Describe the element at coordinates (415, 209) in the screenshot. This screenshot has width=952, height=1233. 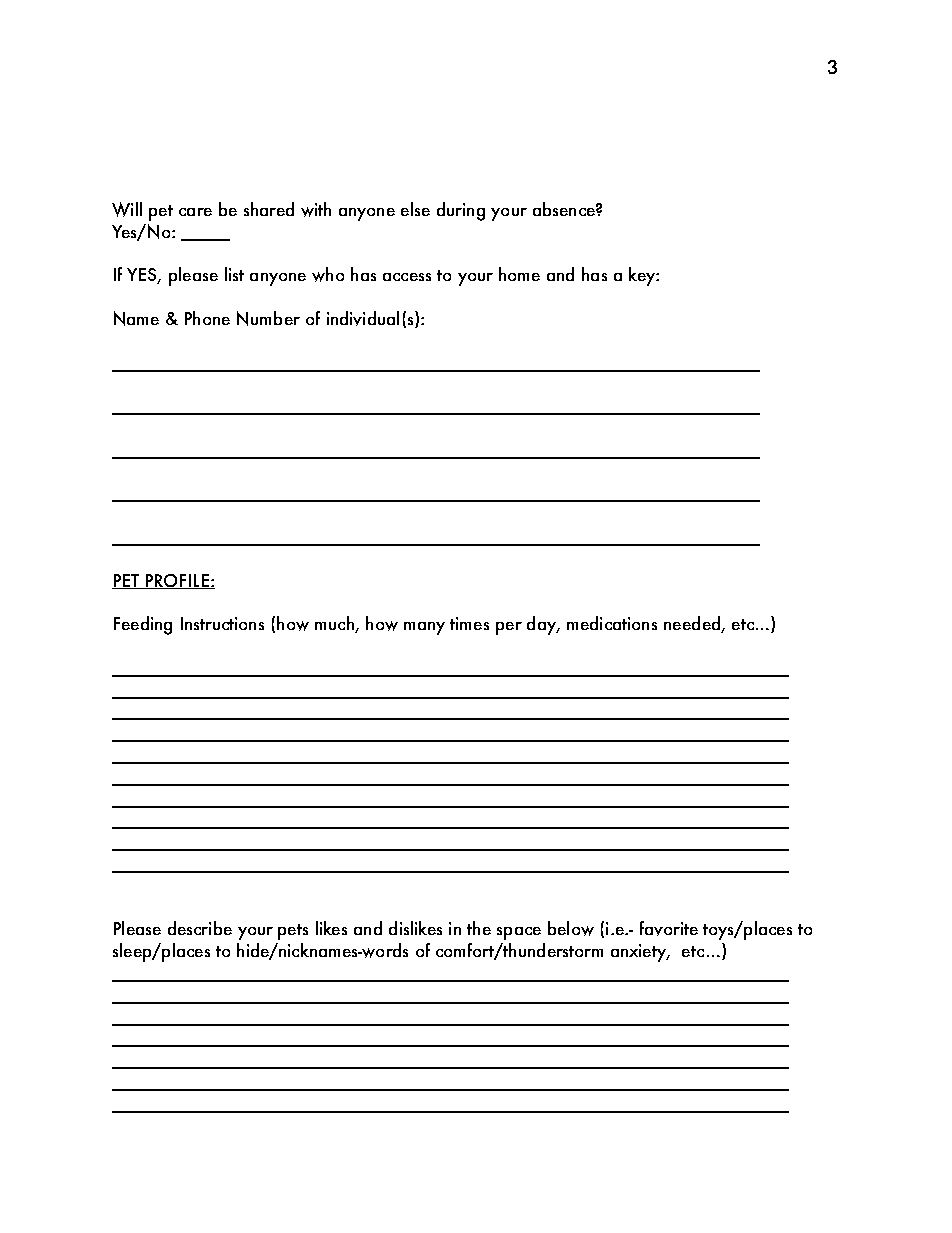
I see `else` at that location.
